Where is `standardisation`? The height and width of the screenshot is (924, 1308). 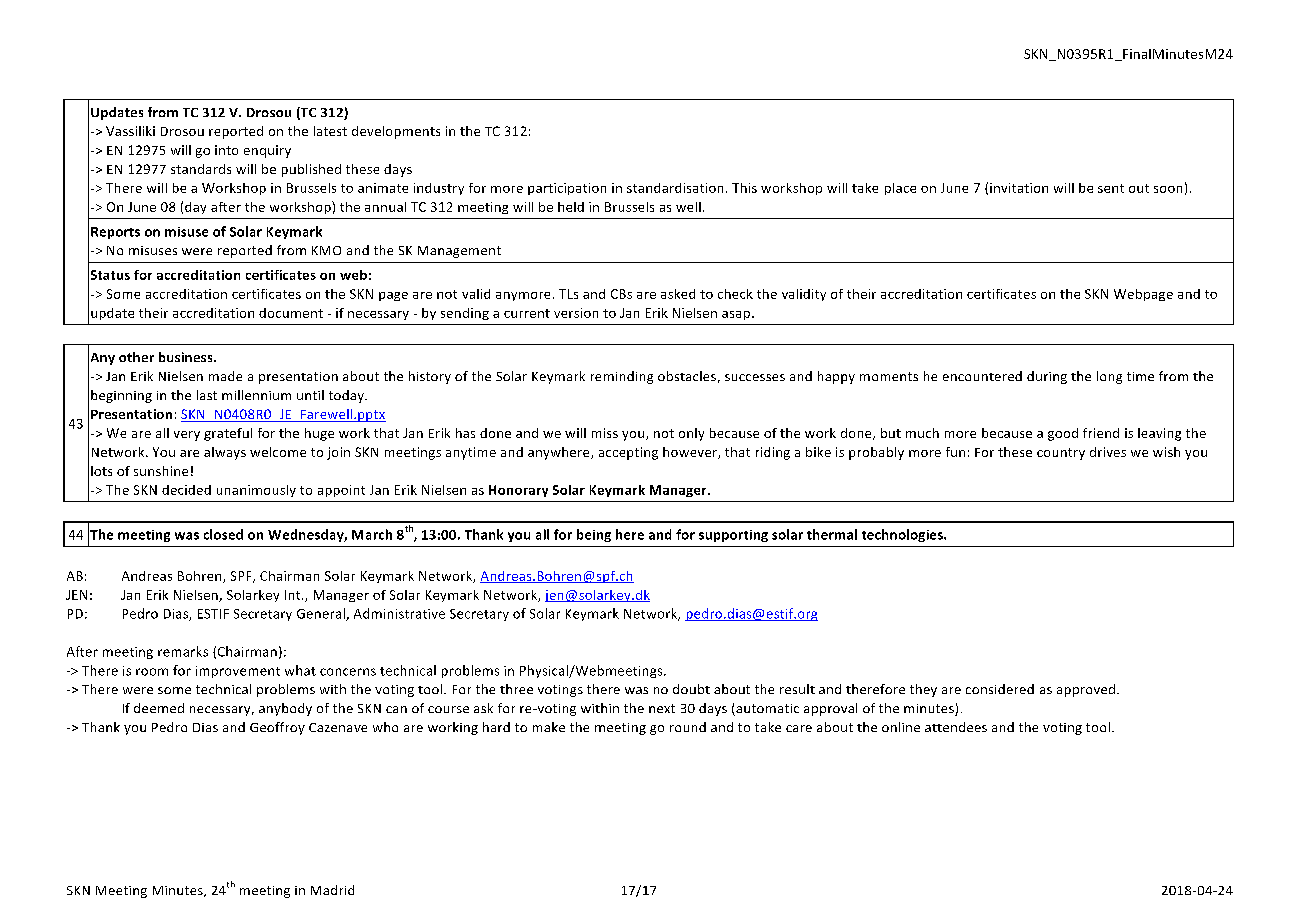 standardisation is located at coordinates (675, 188).
